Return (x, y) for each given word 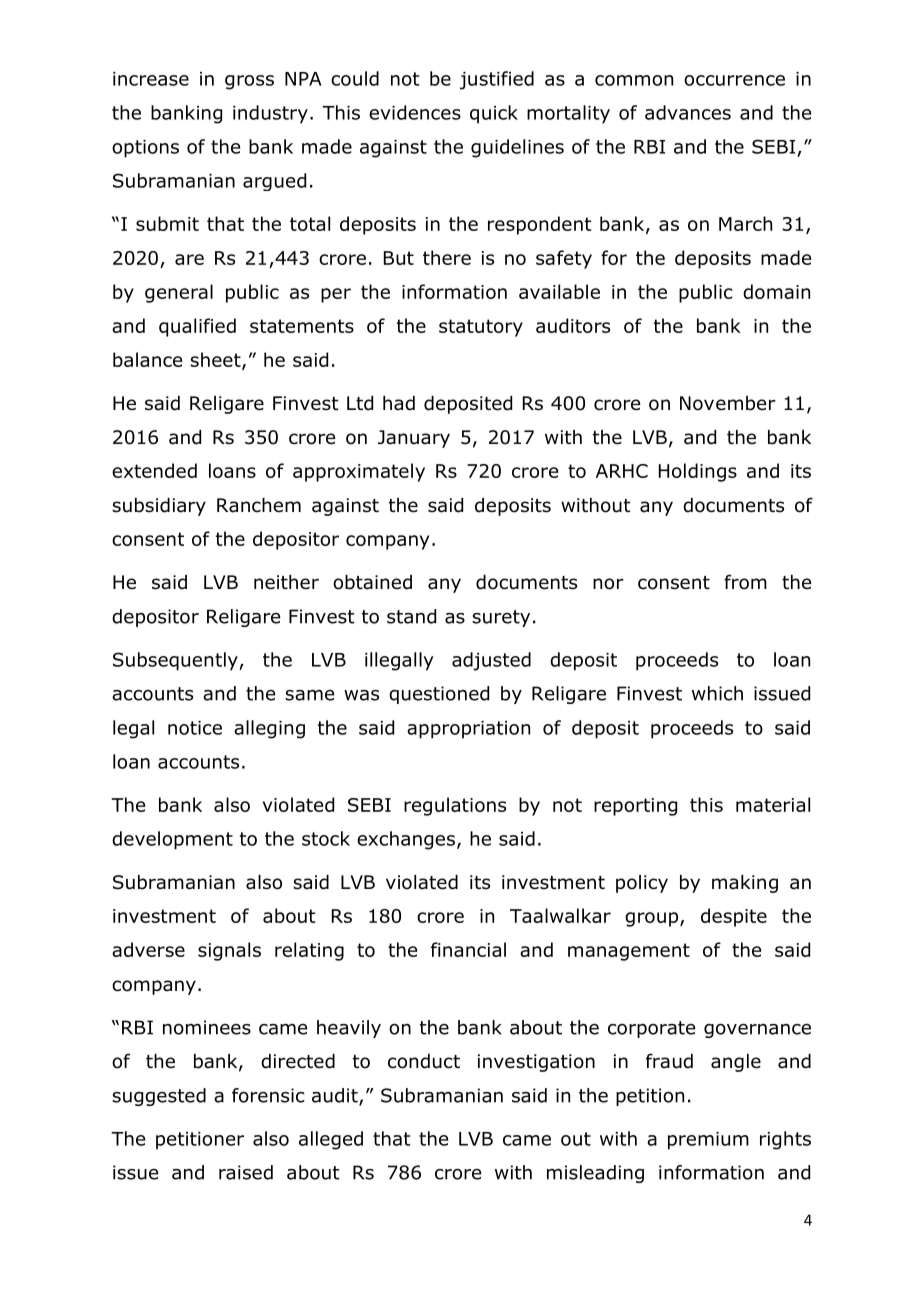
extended (154, 470)
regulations (455, 806)
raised (246, 1172)
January (414, 439)
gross (249, 82)
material (773, 804)
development (172, 840)
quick (494, 114)
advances (688, 112)
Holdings (698, 472)
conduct (424, 1061)
